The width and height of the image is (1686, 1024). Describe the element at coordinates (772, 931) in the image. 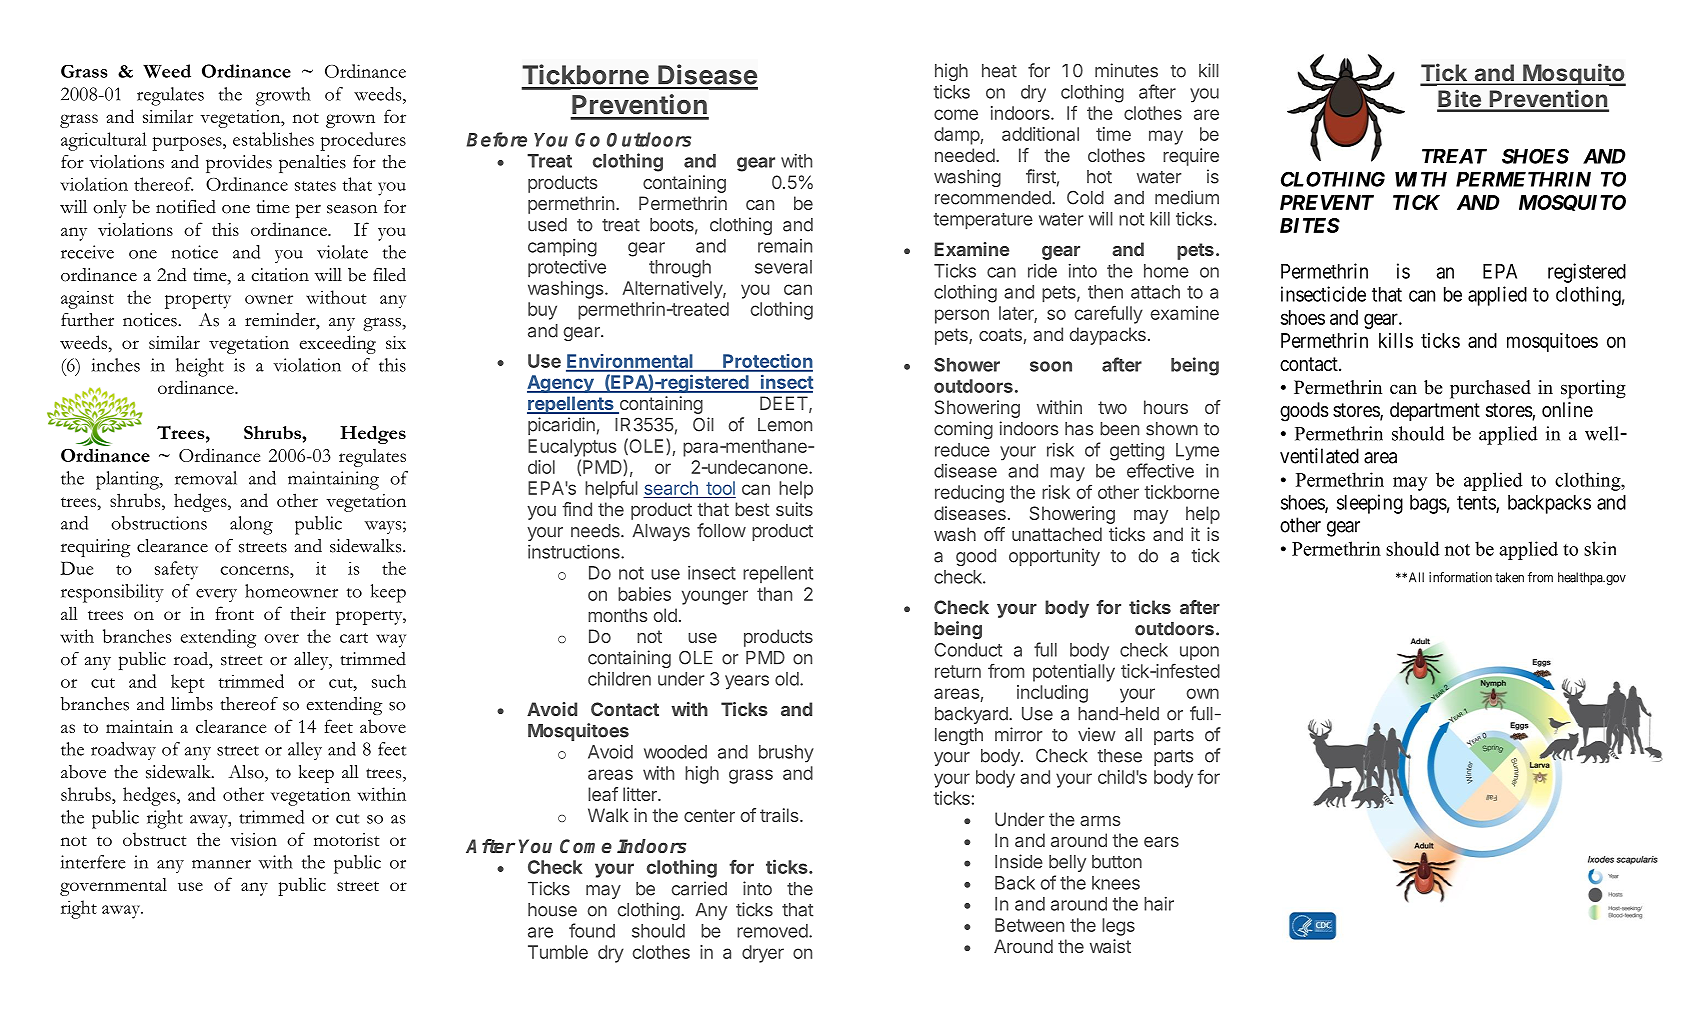

I see `removed` at that location.
